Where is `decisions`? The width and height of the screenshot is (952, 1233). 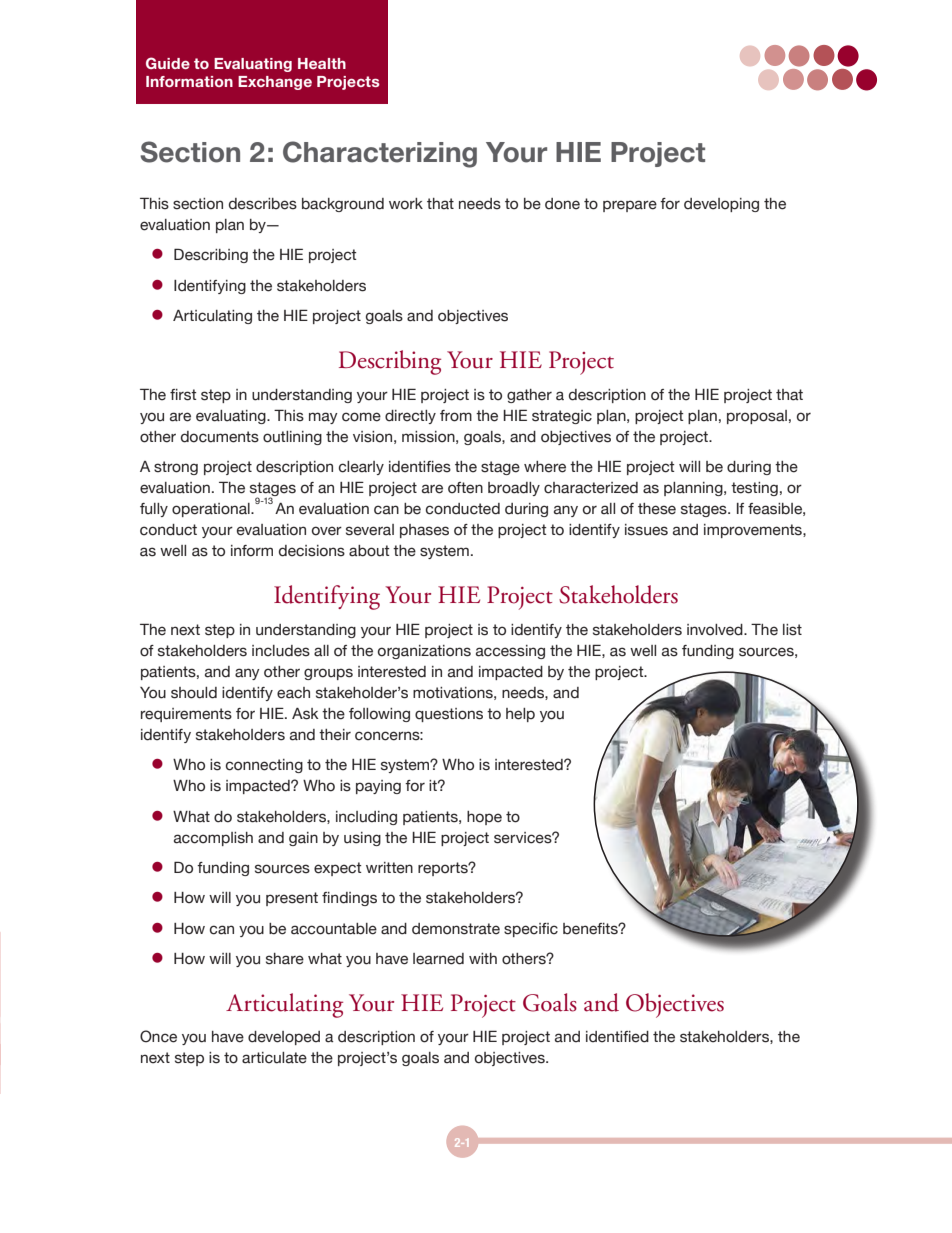 decisions is located at coordinates (312, 551).
